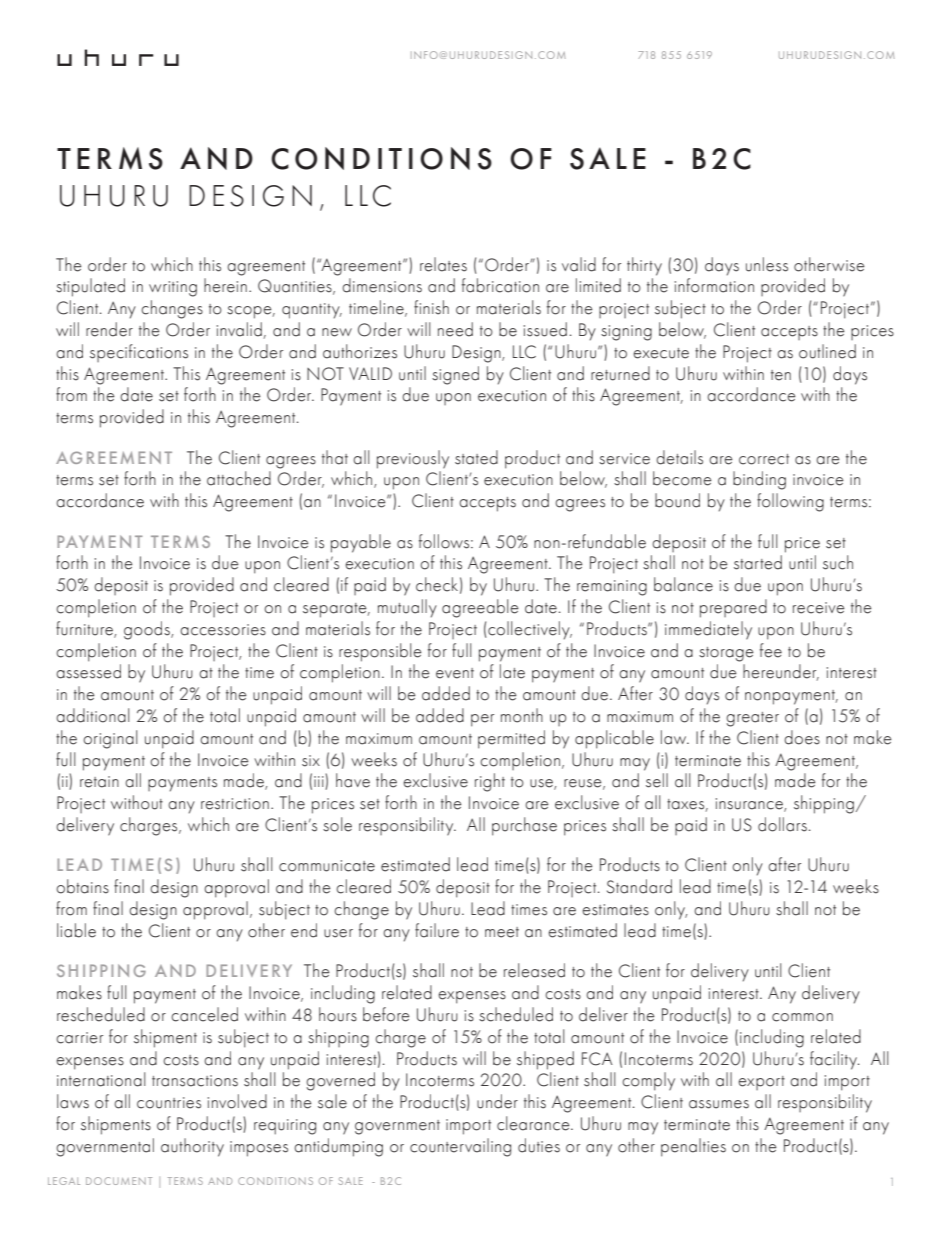  Describe the element at coordinates (480, 608) in the page. I see `agreeable` at that location.
